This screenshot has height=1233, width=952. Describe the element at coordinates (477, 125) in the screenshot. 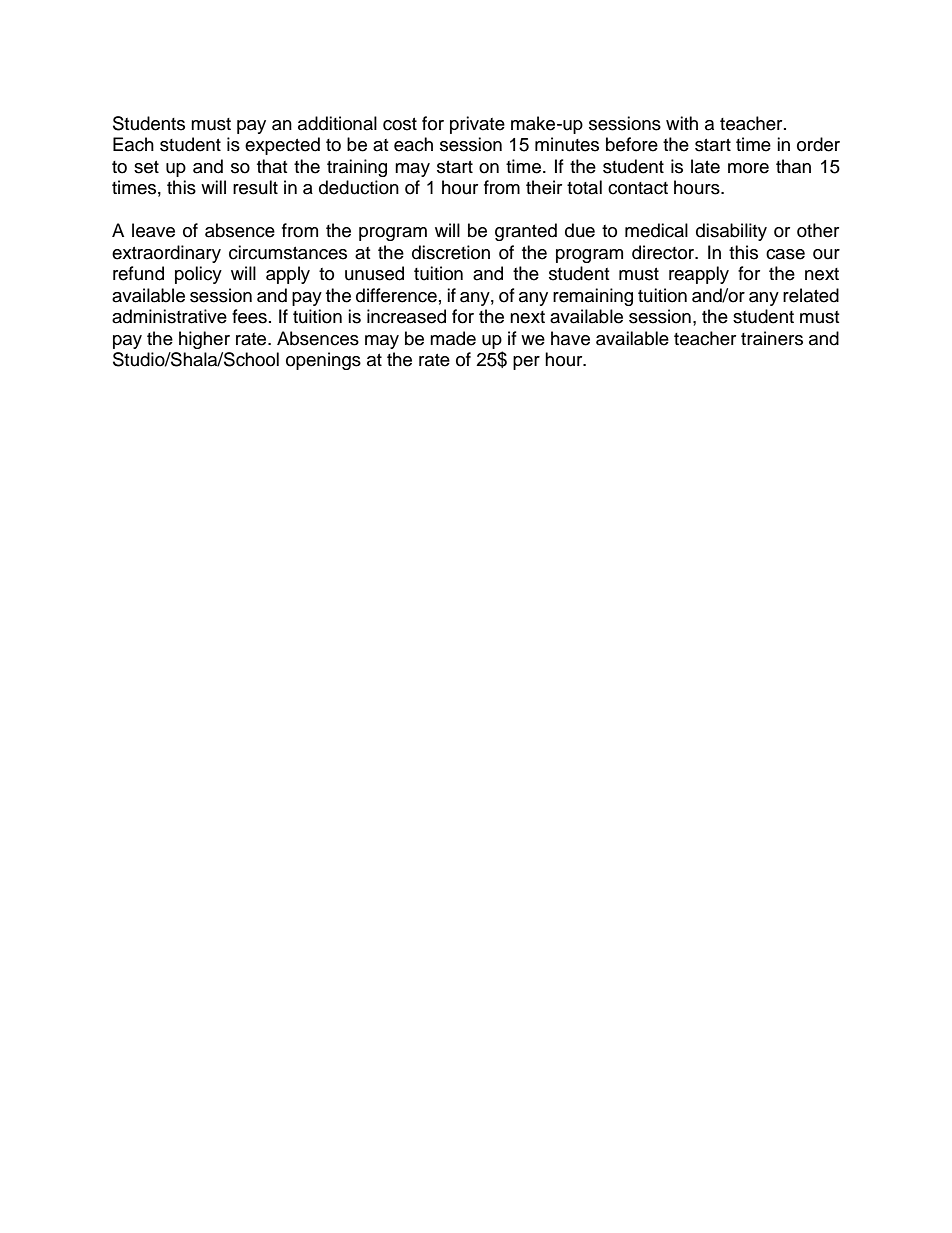

I see `private` at that location.
